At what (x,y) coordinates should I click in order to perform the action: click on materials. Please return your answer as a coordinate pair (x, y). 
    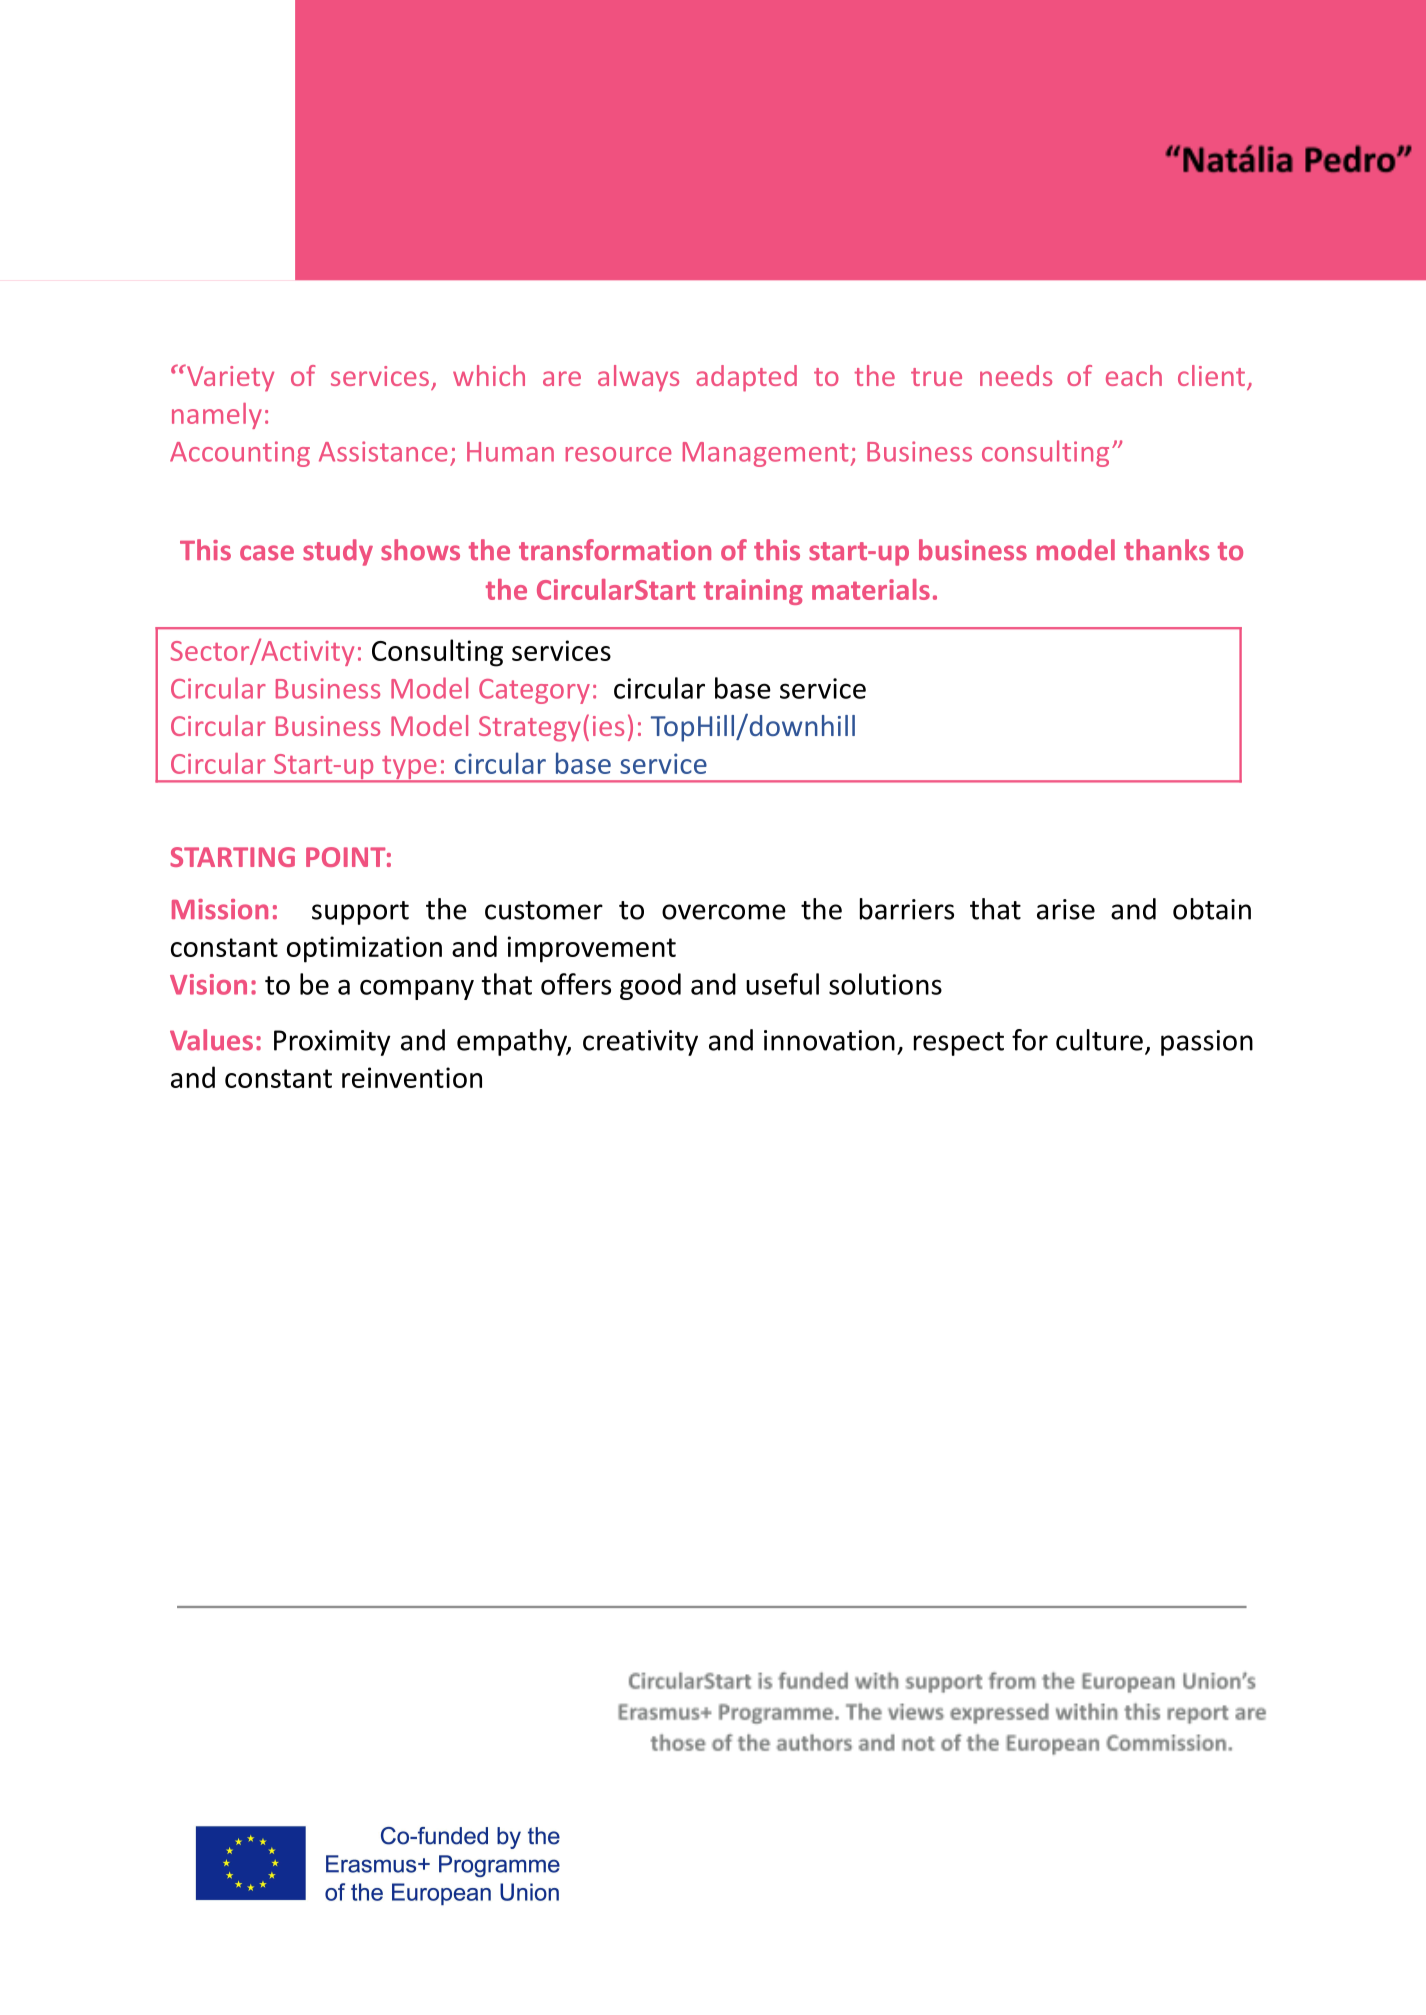
    Looking at the image, I should click on (871, 589).
